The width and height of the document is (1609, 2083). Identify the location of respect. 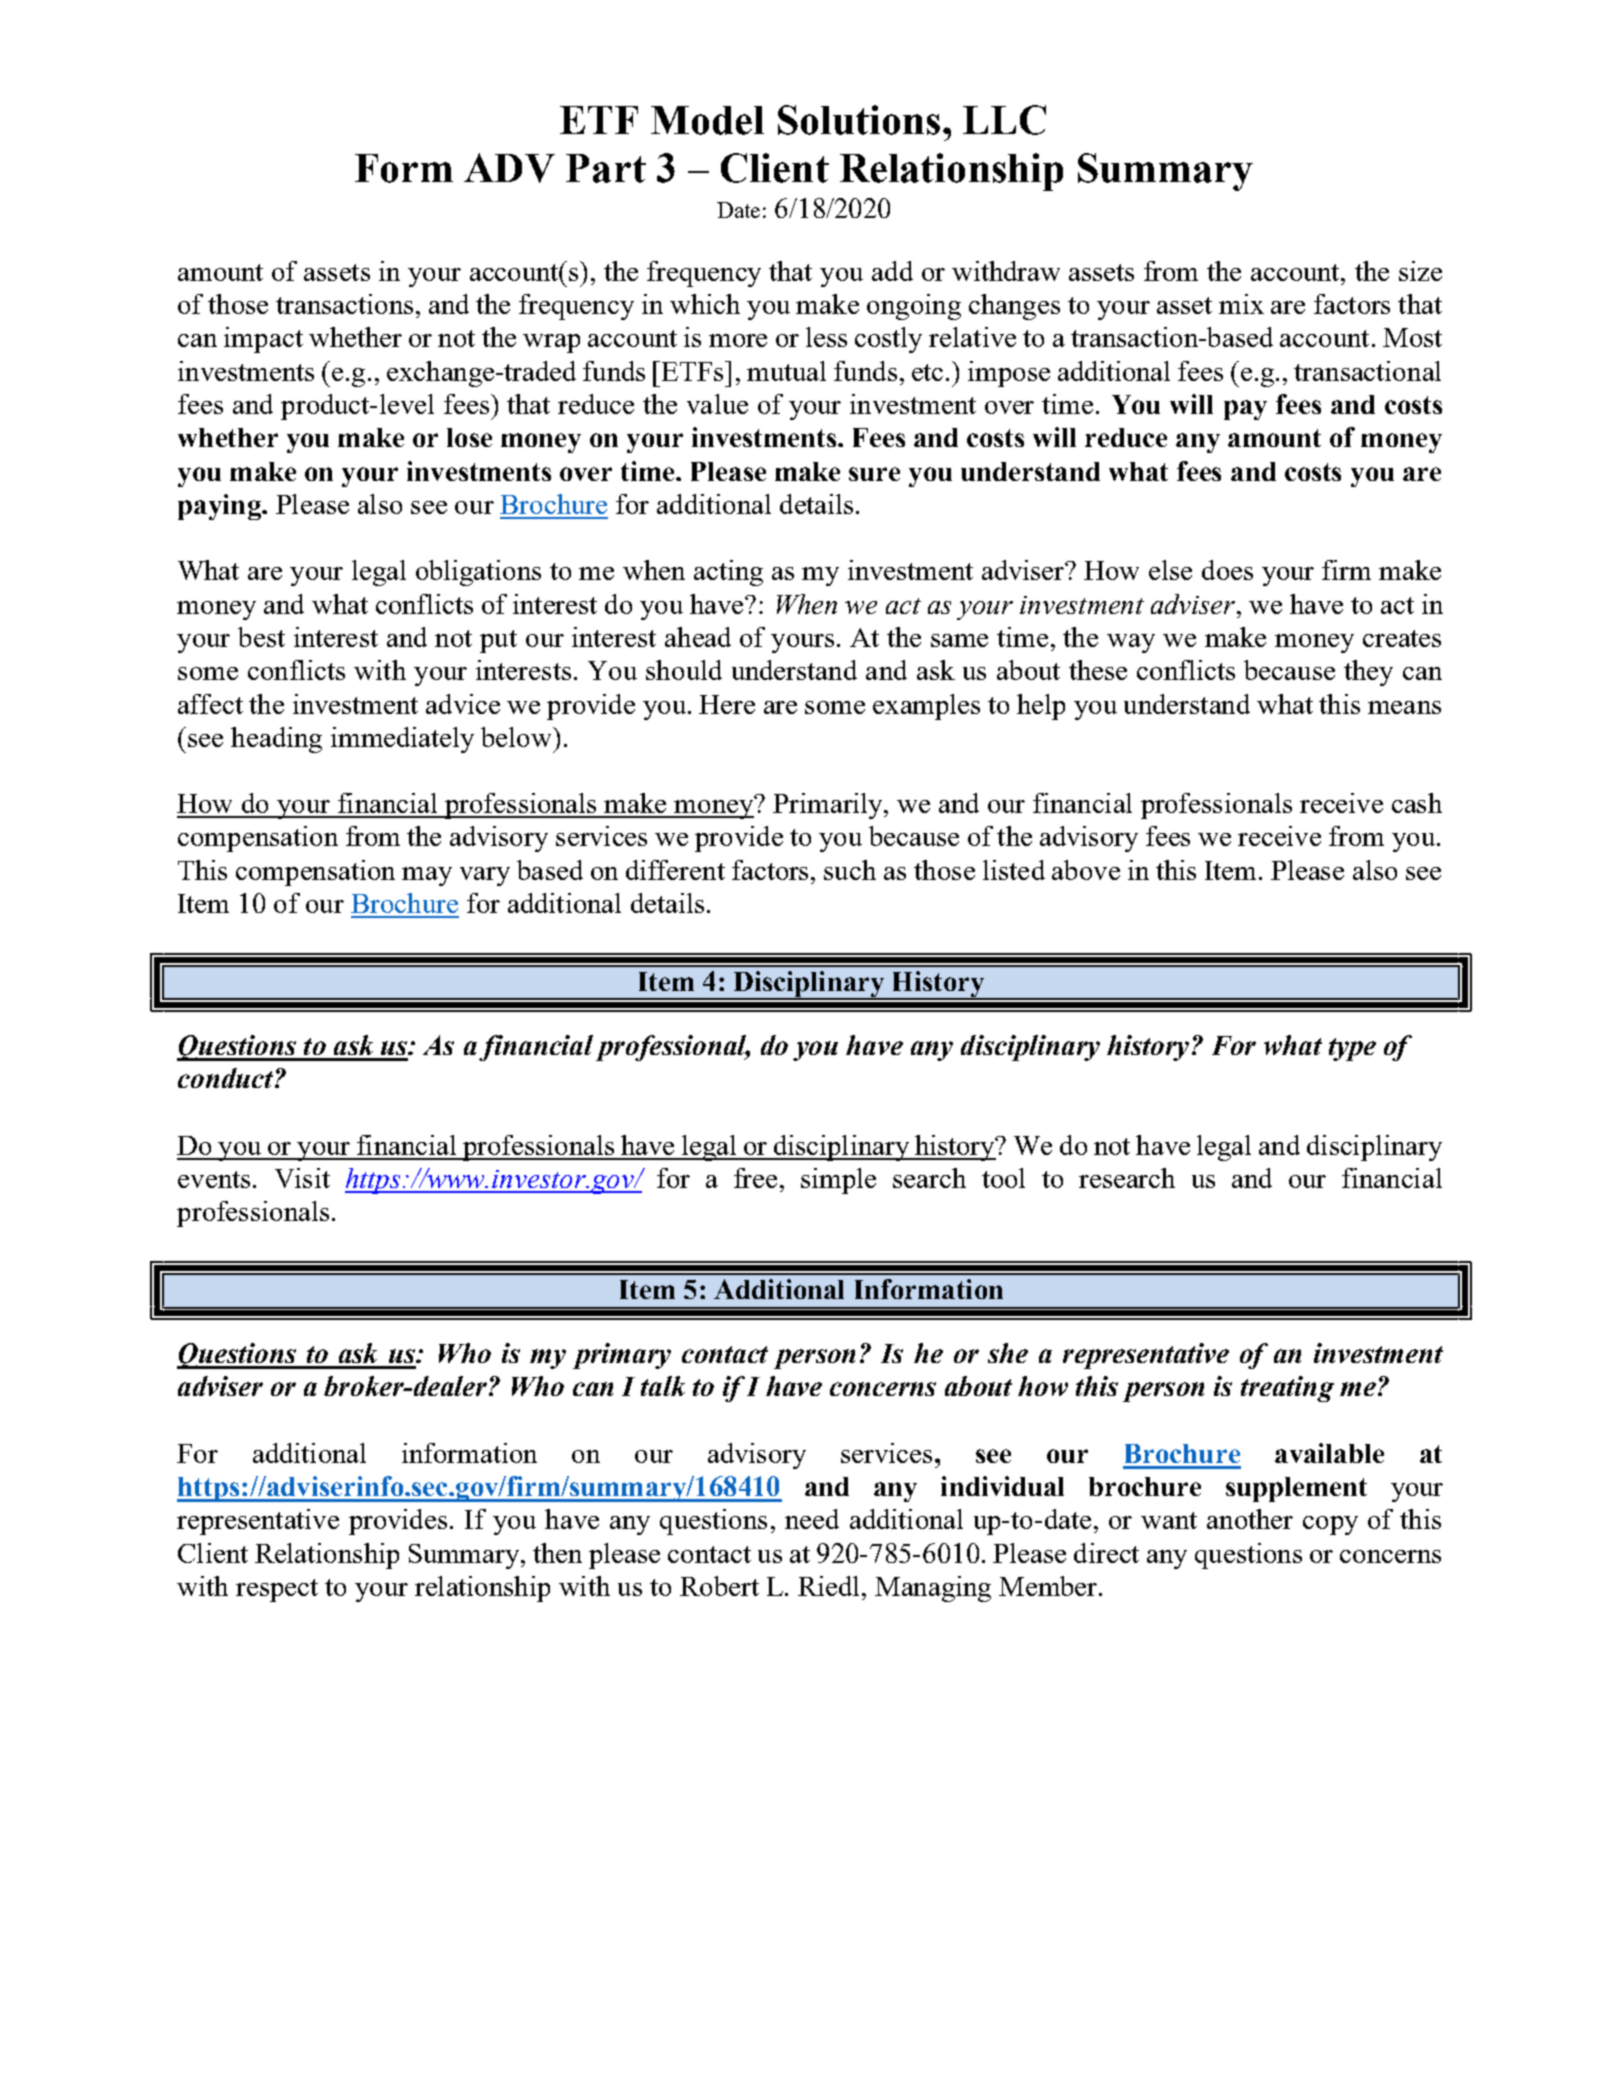
(277, 1590).
